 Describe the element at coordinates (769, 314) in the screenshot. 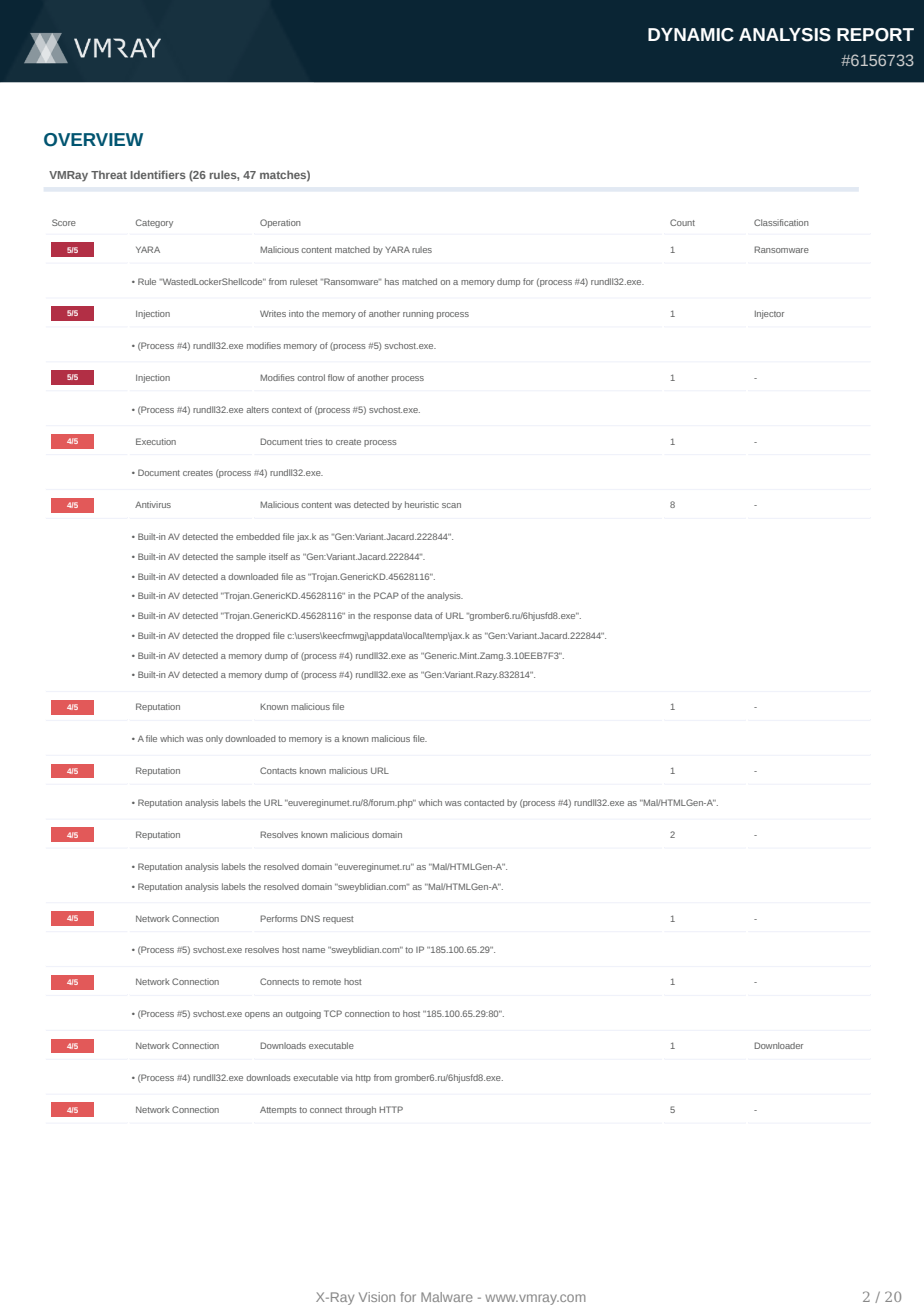

I see `Injector` at that location.
